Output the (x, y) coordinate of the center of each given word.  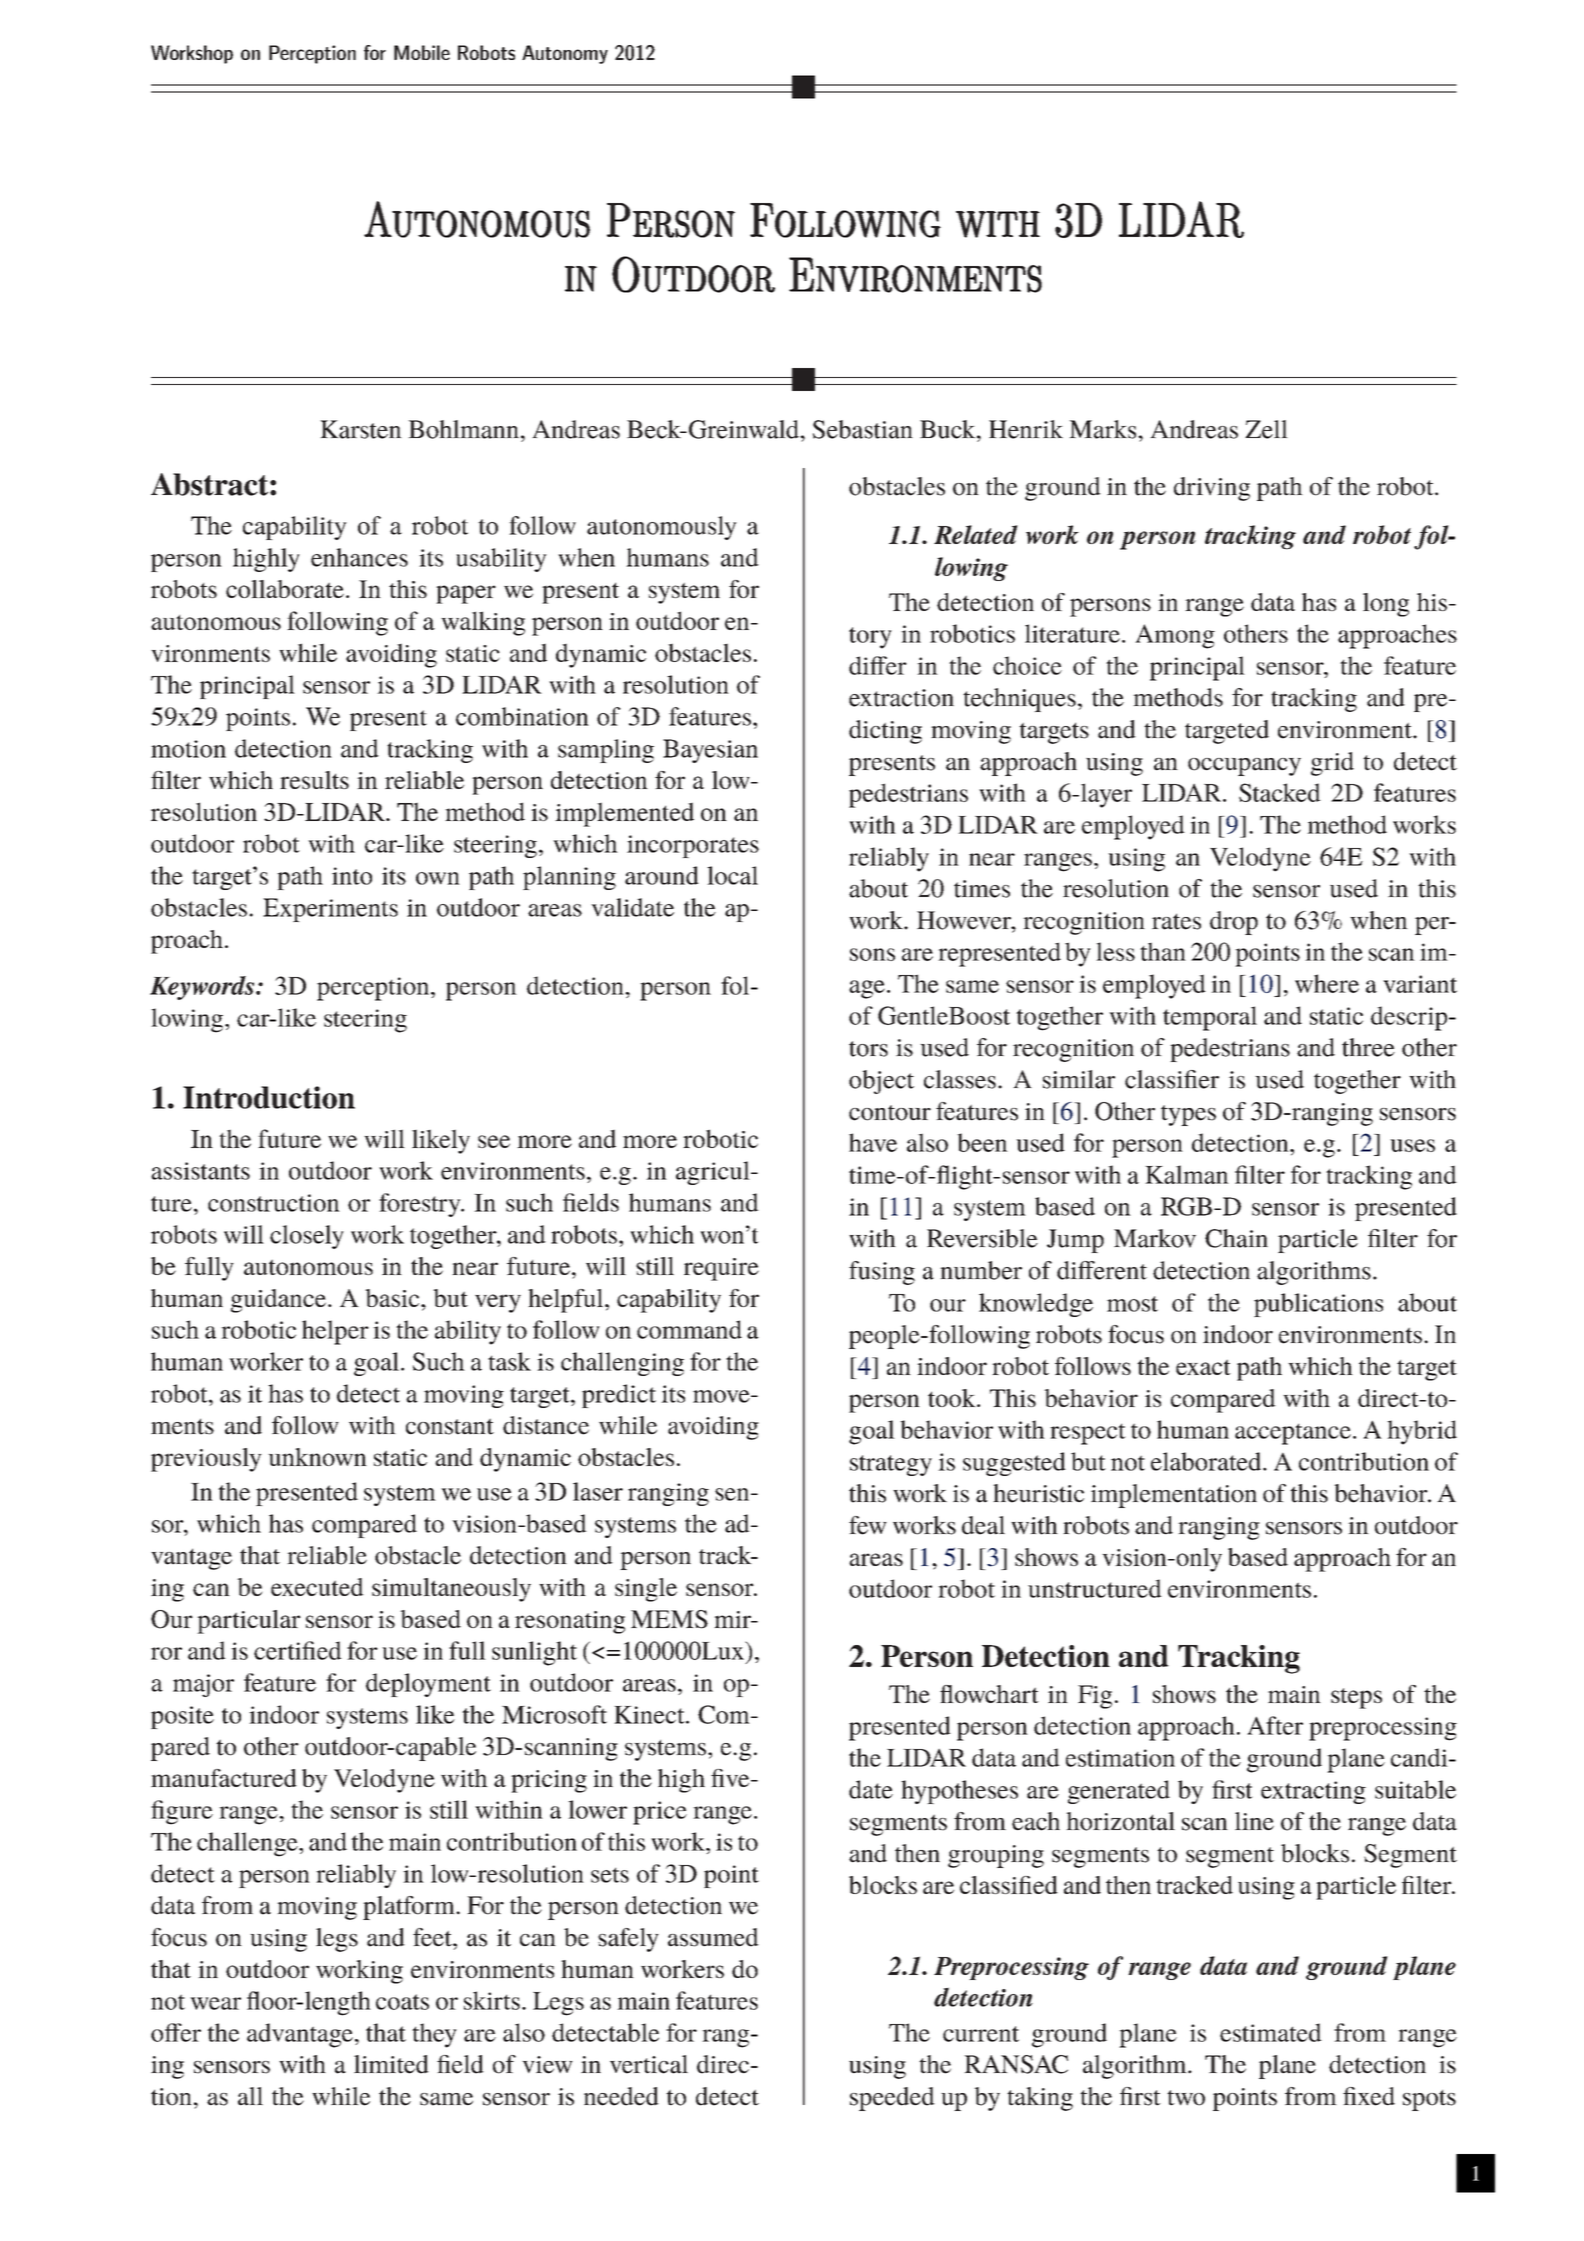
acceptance (1293, 1434)
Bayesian (710, 751)
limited (391, 2064)
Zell (1266, 429)
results (314, 780)
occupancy (1244, 767)
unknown (317, 1457)
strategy (891, 1465)
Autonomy (565, 54)
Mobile (422, 52)
